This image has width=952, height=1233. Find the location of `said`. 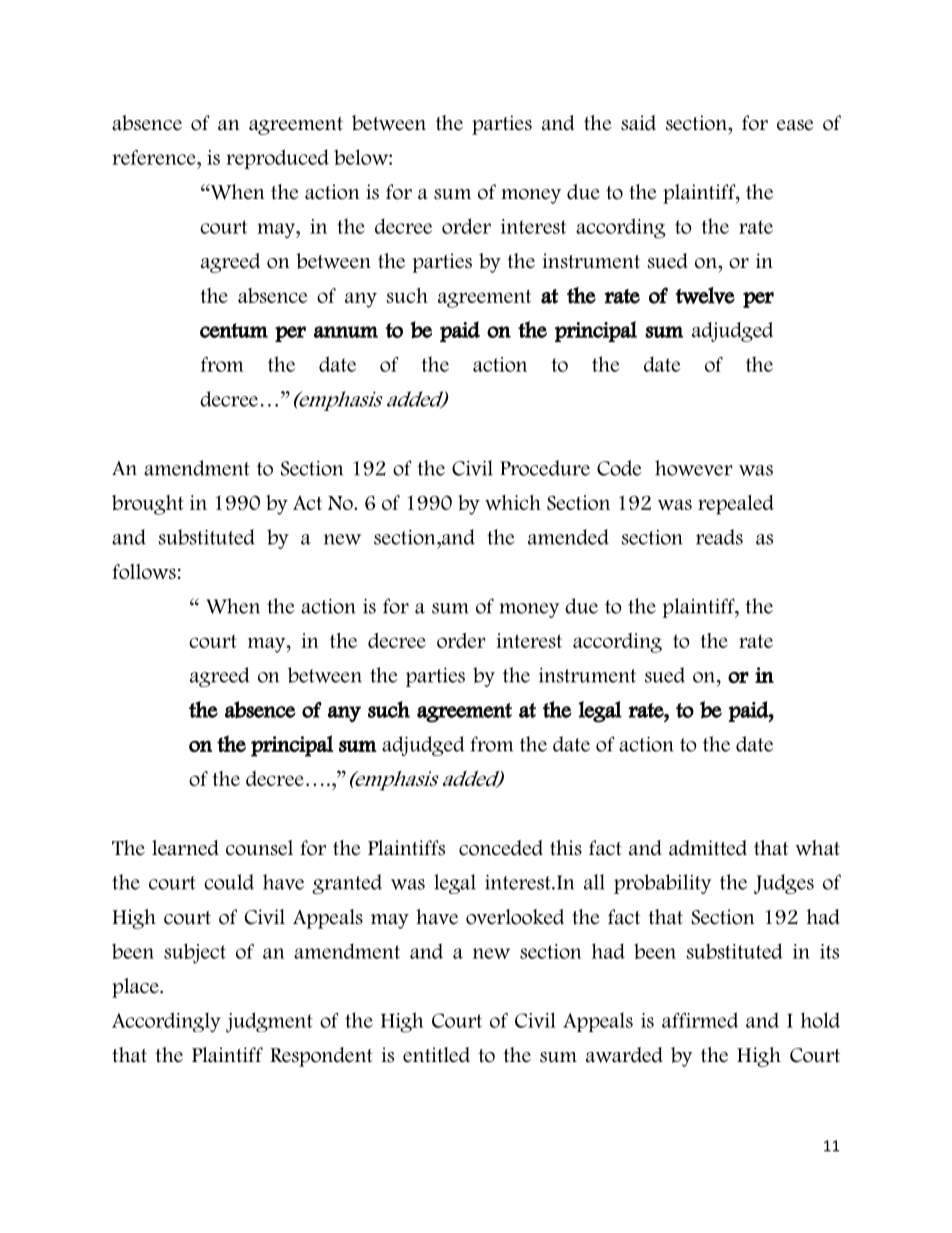

said is located at coordinates (638, 123).
